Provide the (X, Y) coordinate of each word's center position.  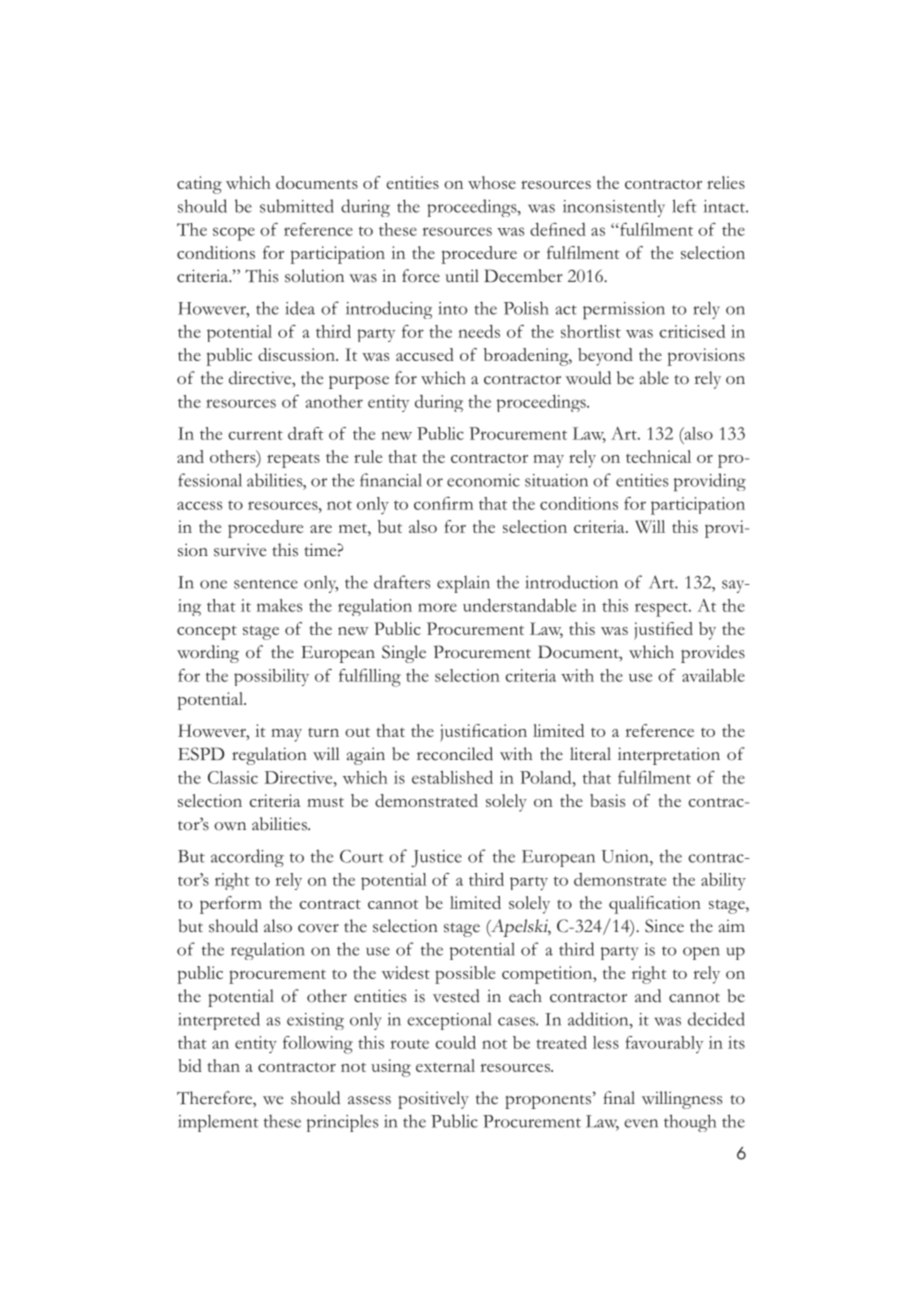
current (255, 435)
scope (234, 234)
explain (463, 584)
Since (664, 926)
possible (465, 975)
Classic (233, 777)
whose (492, 182)
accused (425, 354)
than (224, 1065)
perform (231, 905)
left (684, 206)
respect (662, 609)
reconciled (455, 754)
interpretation (669, 756)
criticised (692, 331)
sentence (266, 584)
